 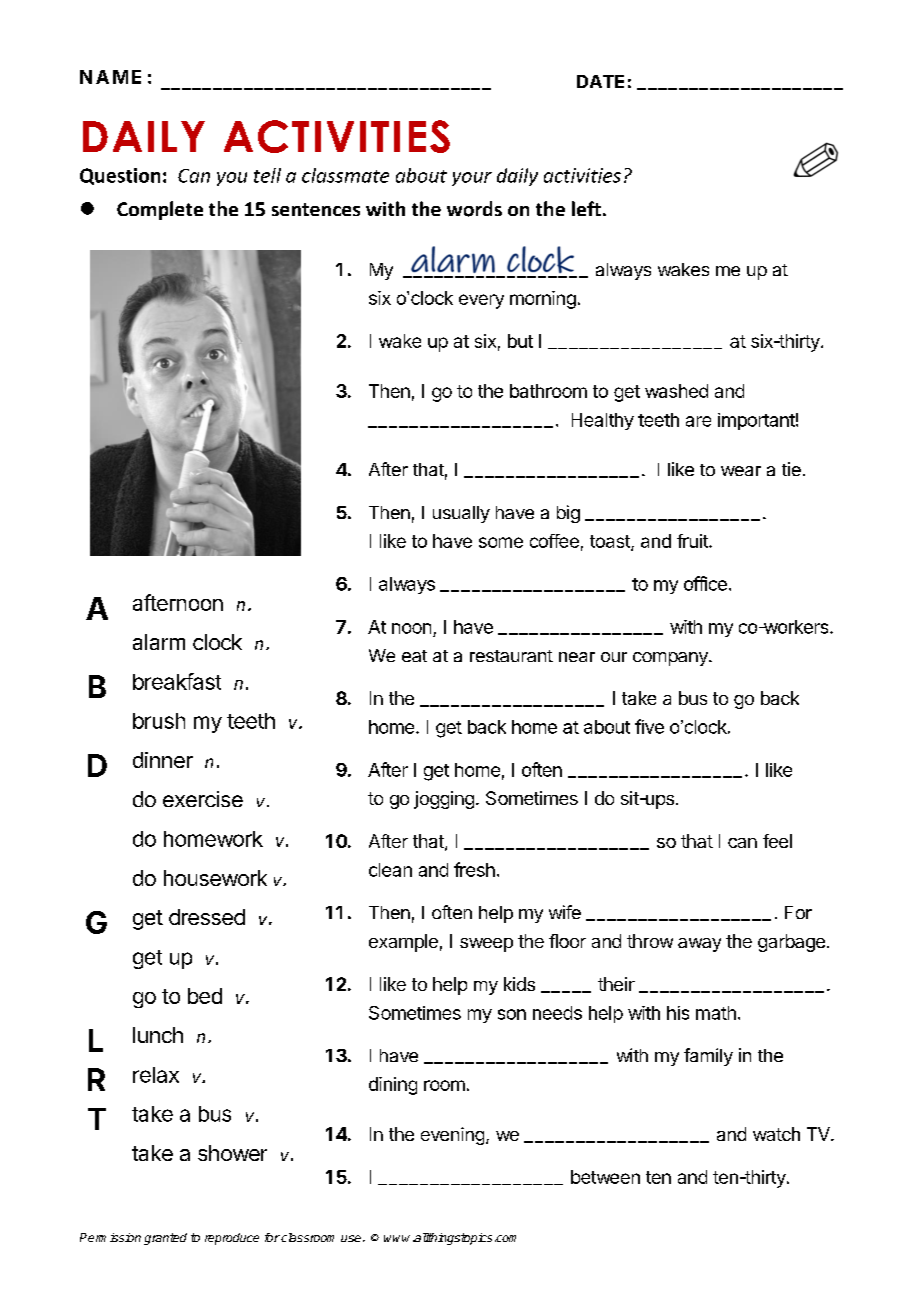 What do you see at coordinates (120, 176) in the screenshot?
I see `Question` at bounding box center [120, 176].
